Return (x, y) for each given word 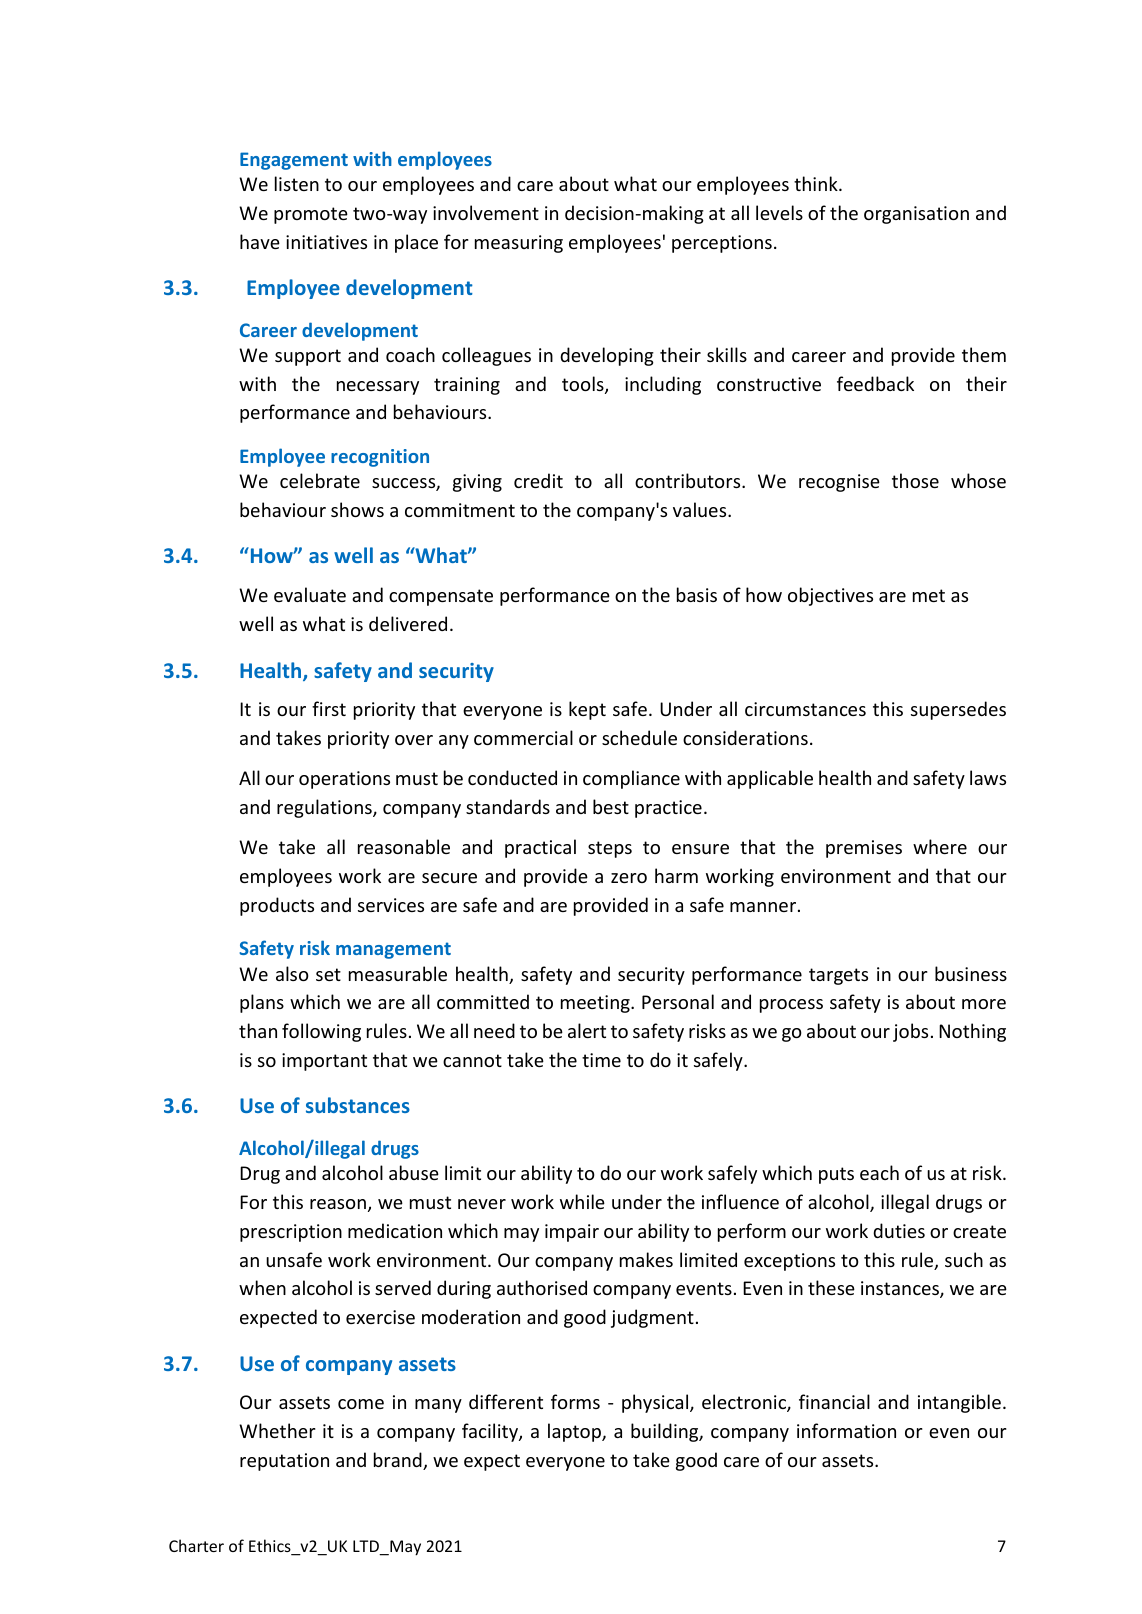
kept (587, 710)
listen (297, 183)
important (324, 1062)
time (601, 1060)
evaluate (310, 594)
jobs (910, 1032)
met (929, 595)
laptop (575, 1432)
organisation (916, 215)
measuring (519, 244)
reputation (284, 1462)
